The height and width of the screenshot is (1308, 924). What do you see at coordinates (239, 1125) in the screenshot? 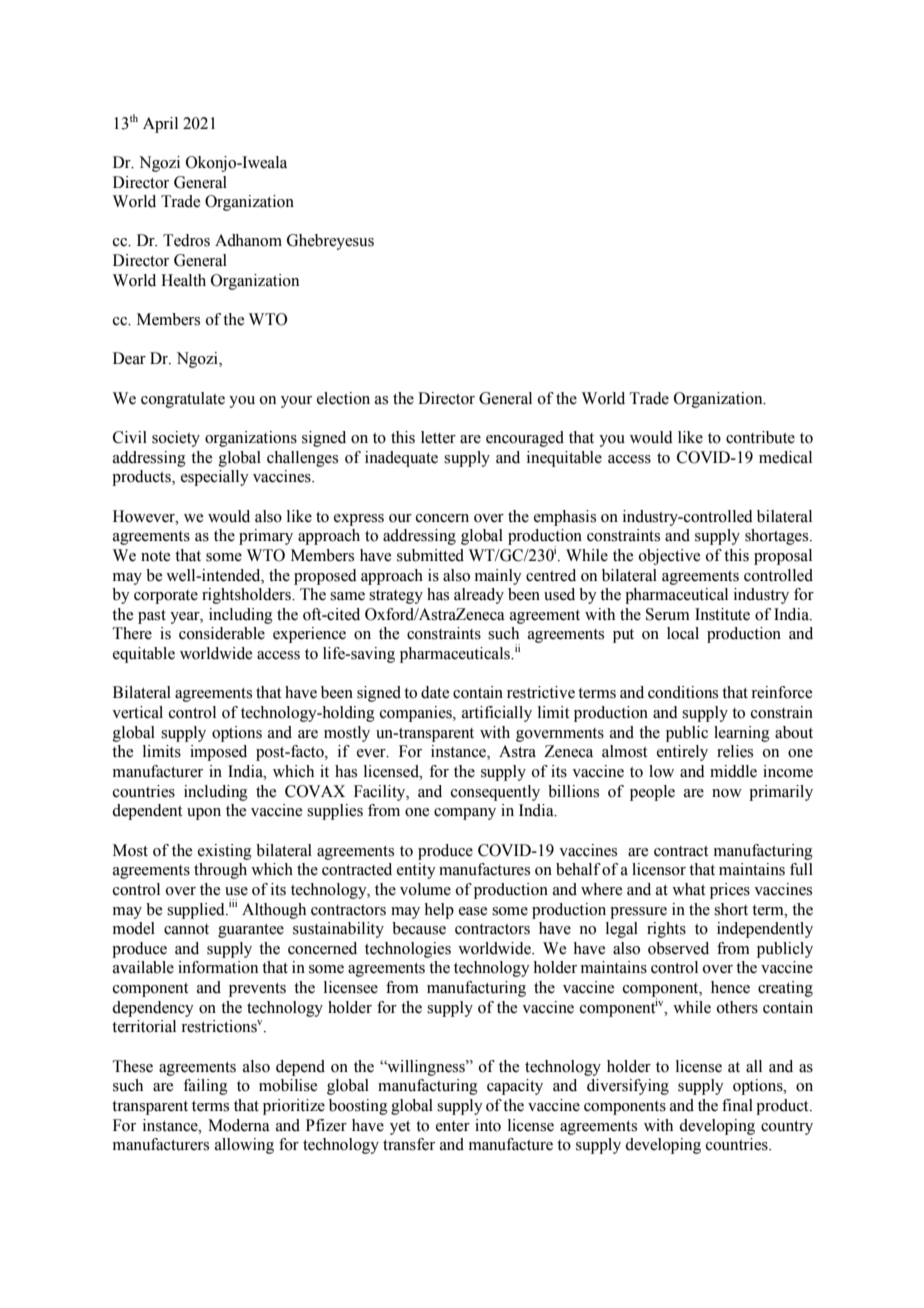
I see `Moderna` at bounding box center [239, 1125].
